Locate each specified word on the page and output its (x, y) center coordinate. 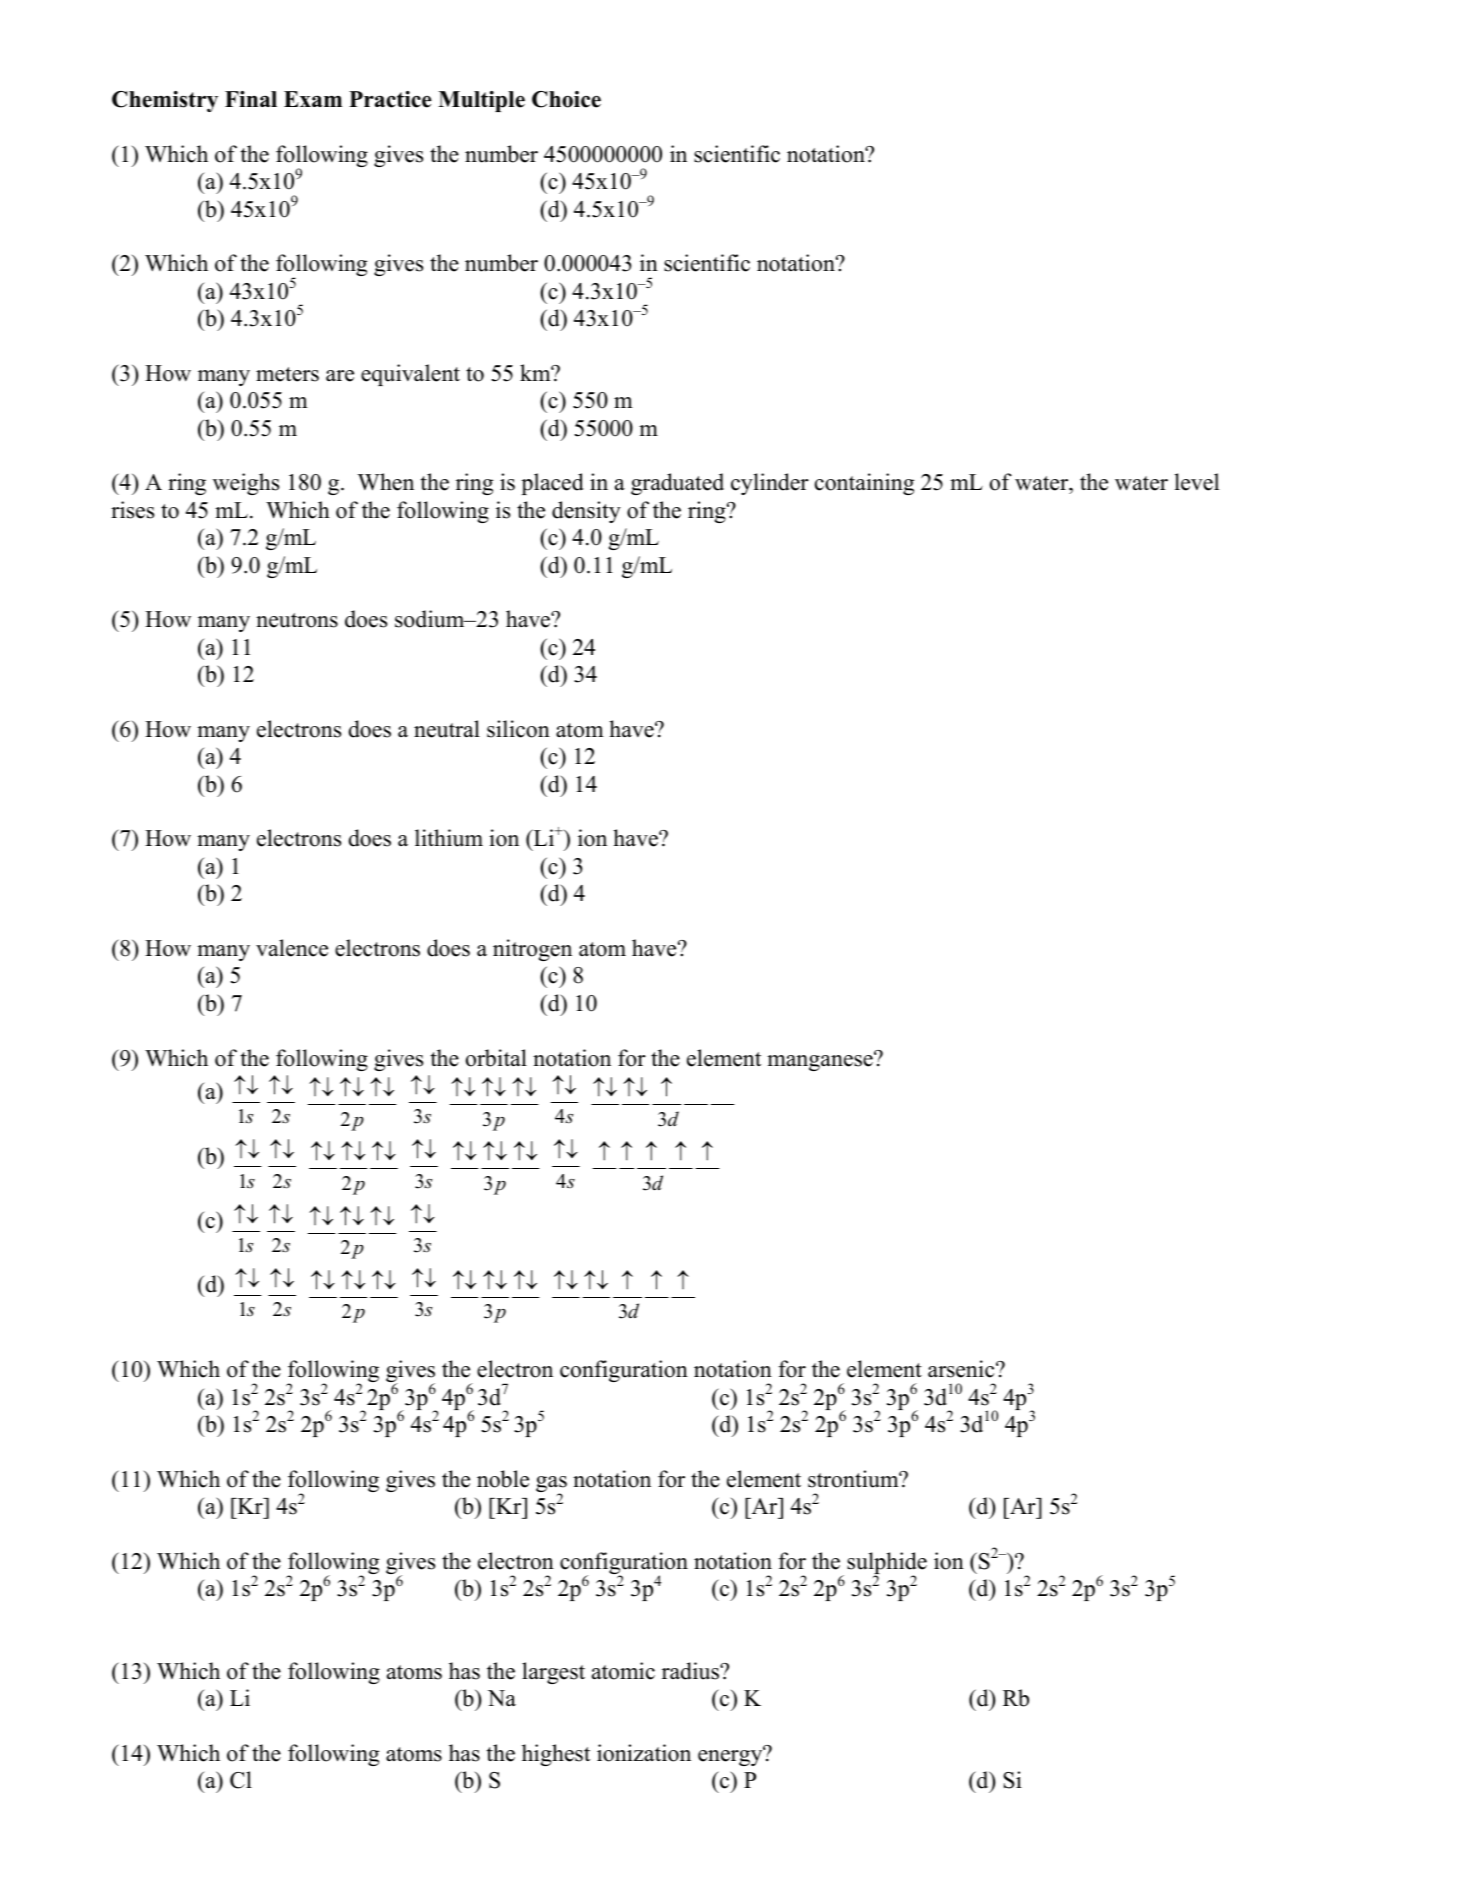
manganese (821, 1062)
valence (292, 948)
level (1197, 482)
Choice (566, 99)
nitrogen (532, 950)
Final (251, 99)
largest (553, 1673)
